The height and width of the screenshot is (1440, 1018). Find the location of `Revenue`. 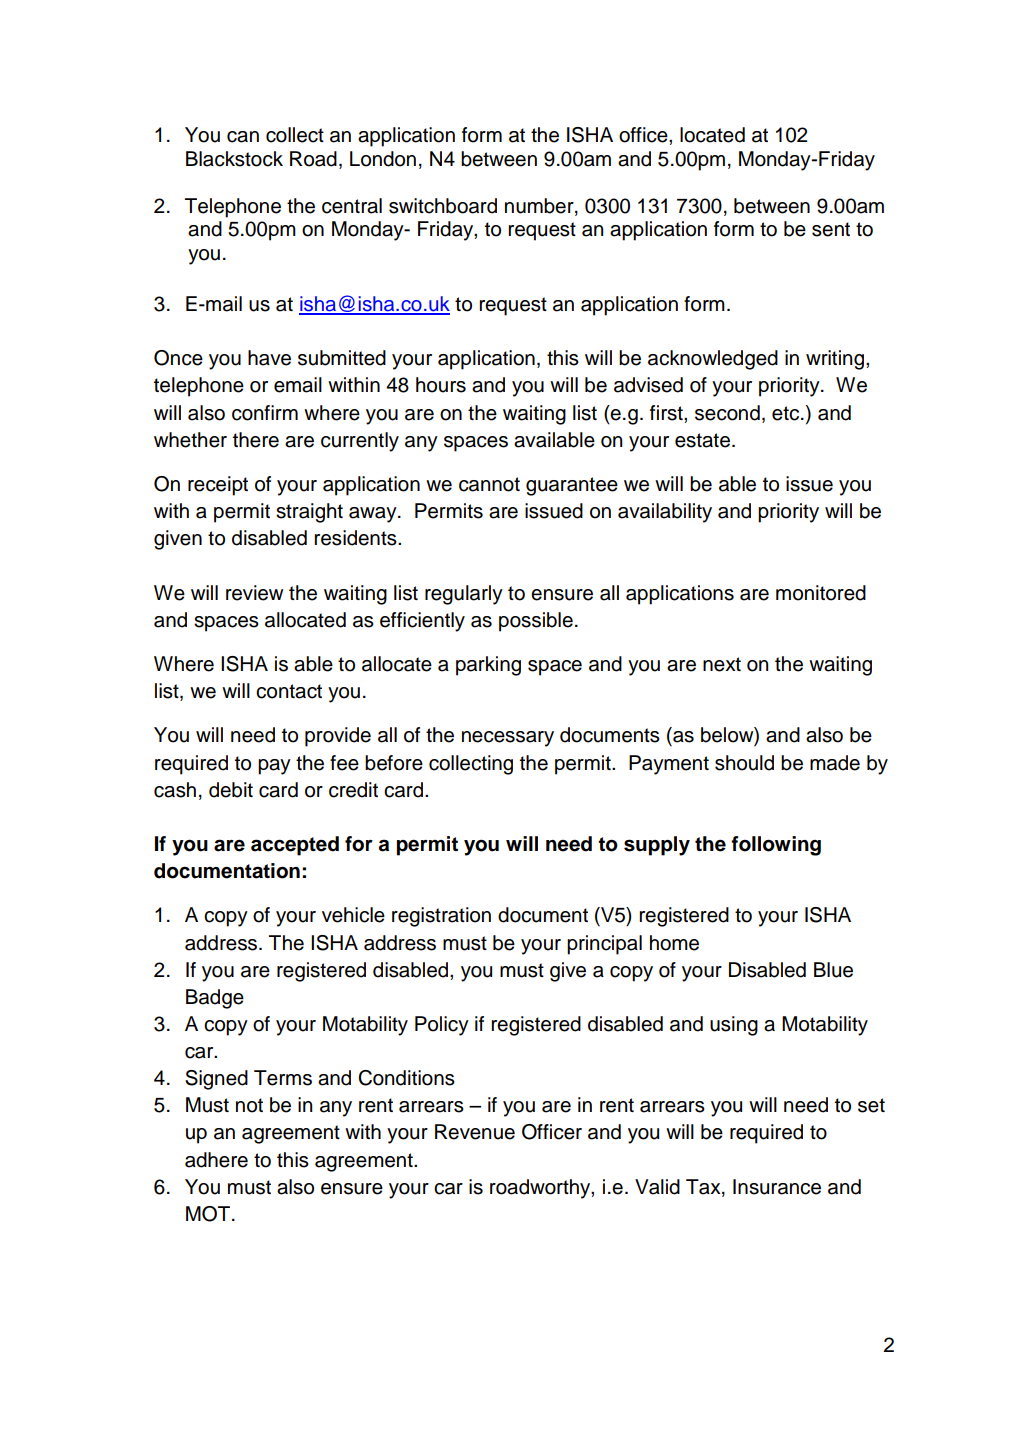

Revenue is located at coordinates (475, 1132).
